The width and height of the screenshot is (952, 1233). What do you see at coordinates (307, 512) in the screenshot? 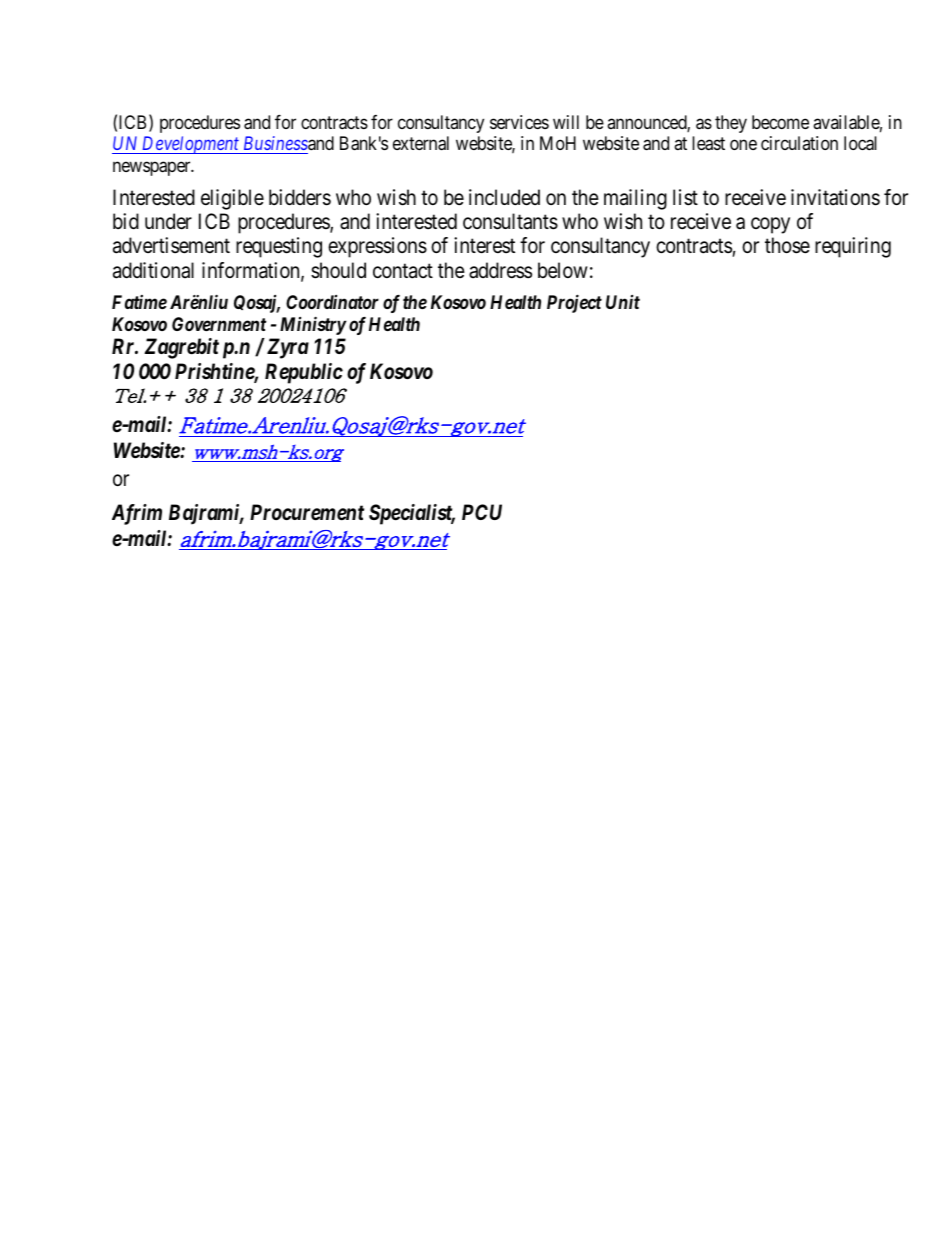
I see `Procurement` at bounding box center [307, 512].
